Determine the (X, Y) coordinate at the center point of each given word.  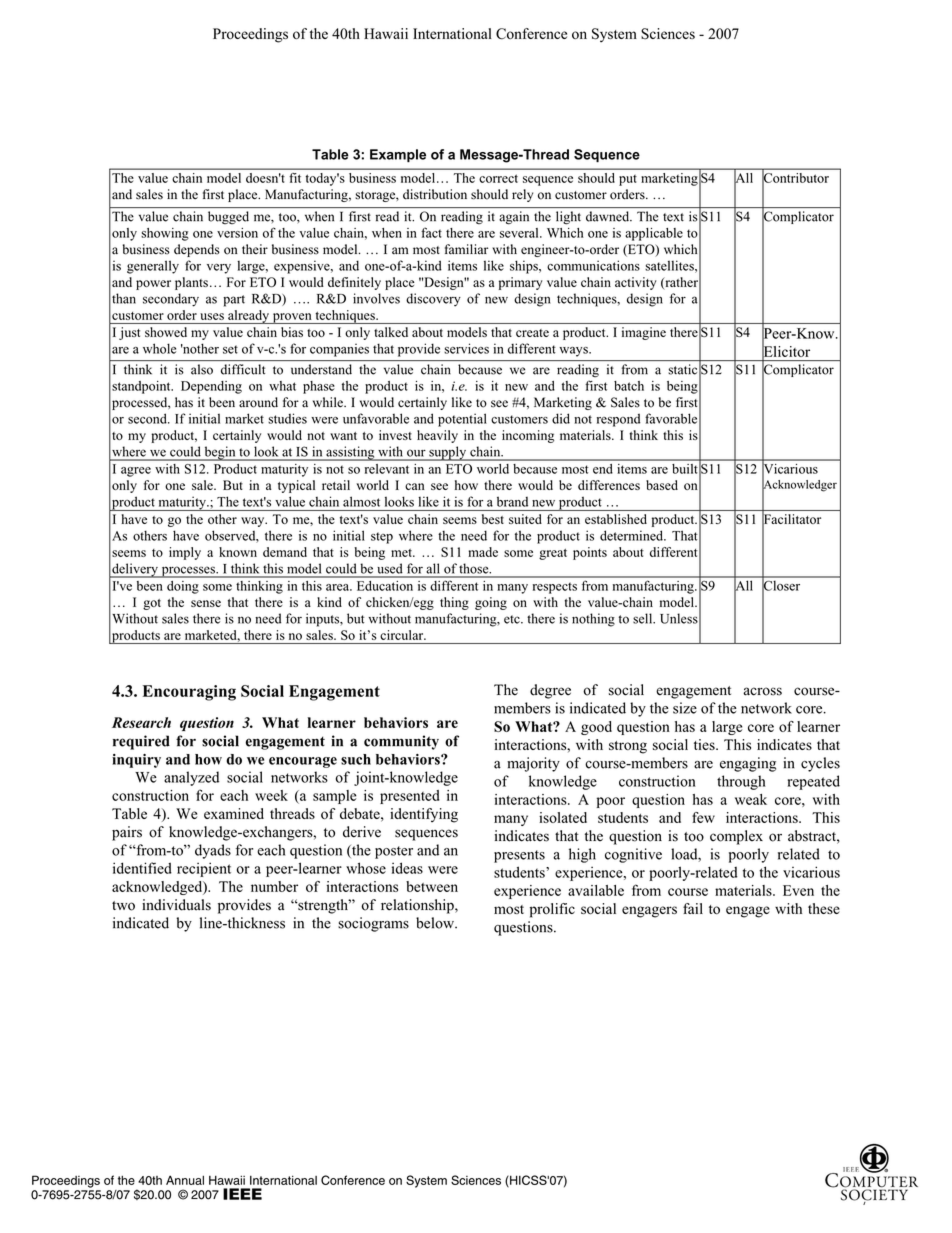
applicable (654, 234)
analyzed (191, 778)
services (466, 348)
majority (533, 764)
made (483, 552)
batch (629, 386)
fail (693, 908)
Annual (185, 1180)
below (436, 923)
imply (185, 553)
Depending (211, 387)
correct (498, 178)
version (237, 233)
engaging (748, 764)
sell (644, 618)
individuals (176, 905)
